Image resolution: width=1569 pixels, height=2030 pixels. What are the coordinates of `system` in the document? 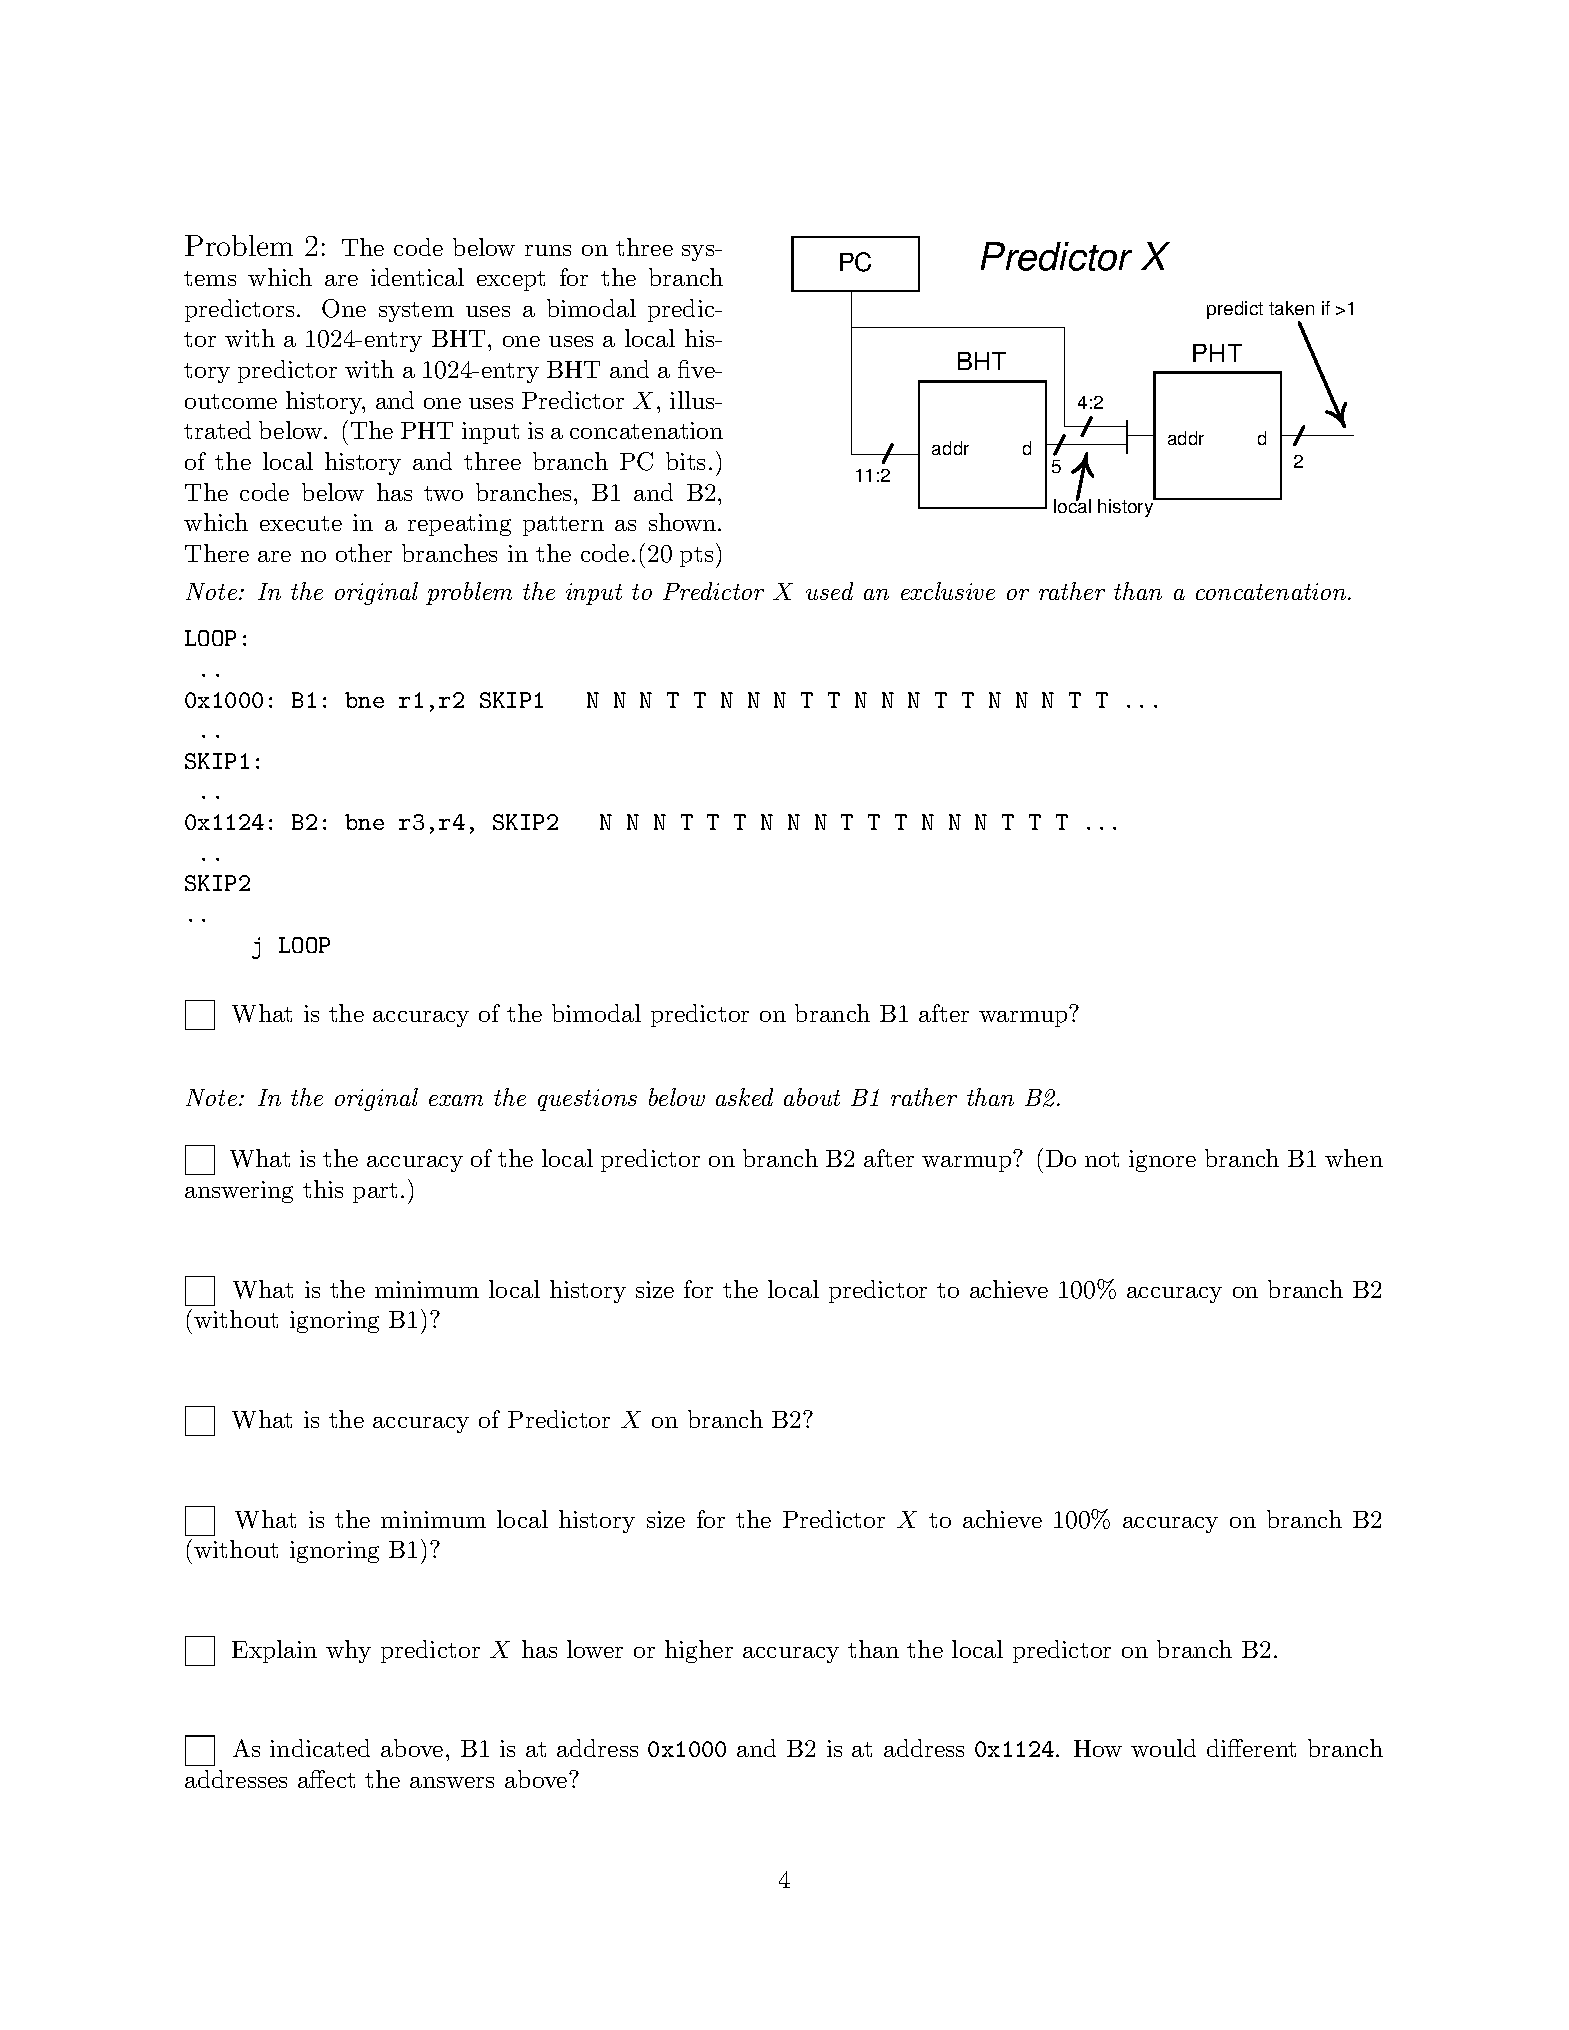 It's located at (416, 312).
